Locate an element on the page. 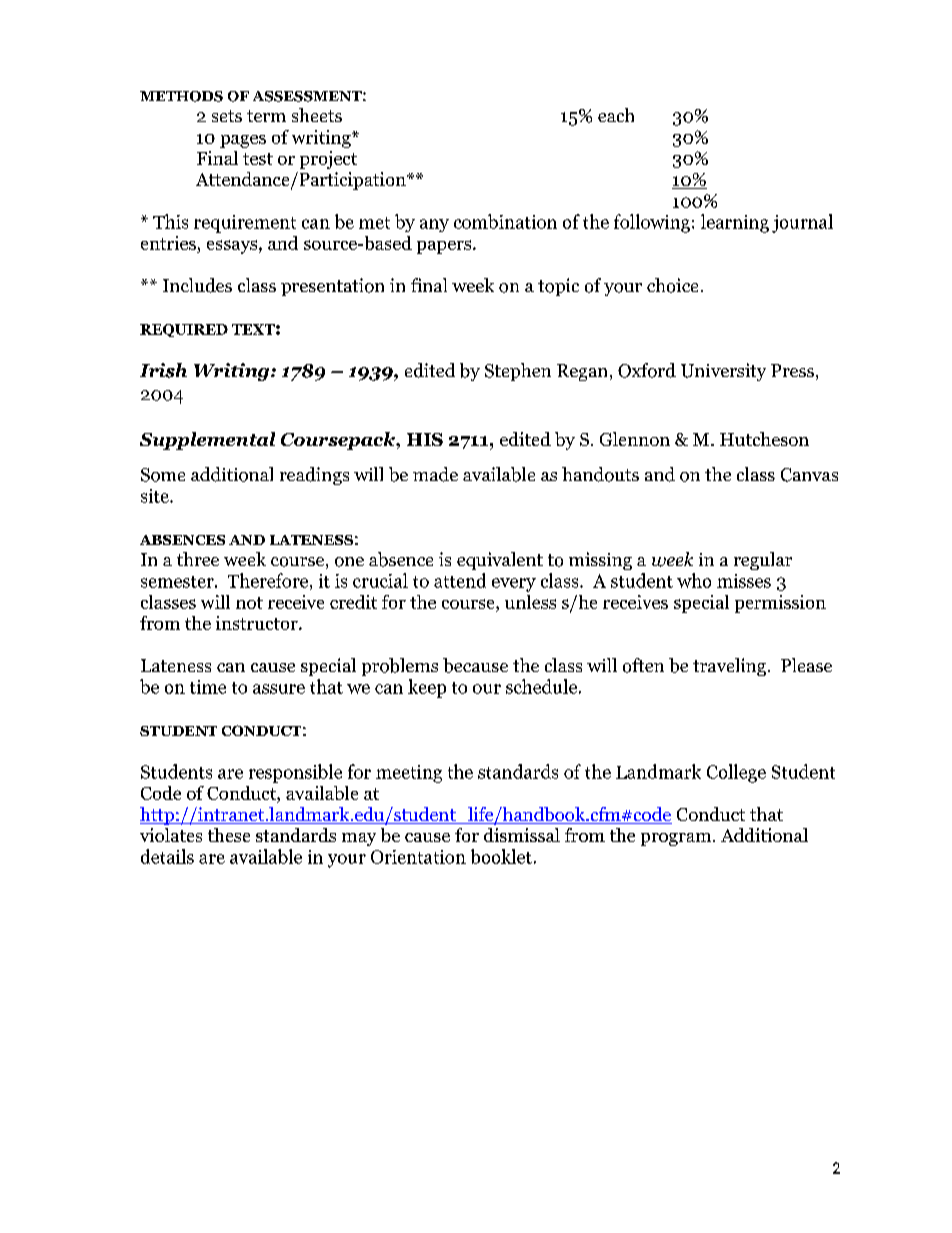 The height and width of the page is (1233, 952). handouts is located at coordinates (600, 474).
